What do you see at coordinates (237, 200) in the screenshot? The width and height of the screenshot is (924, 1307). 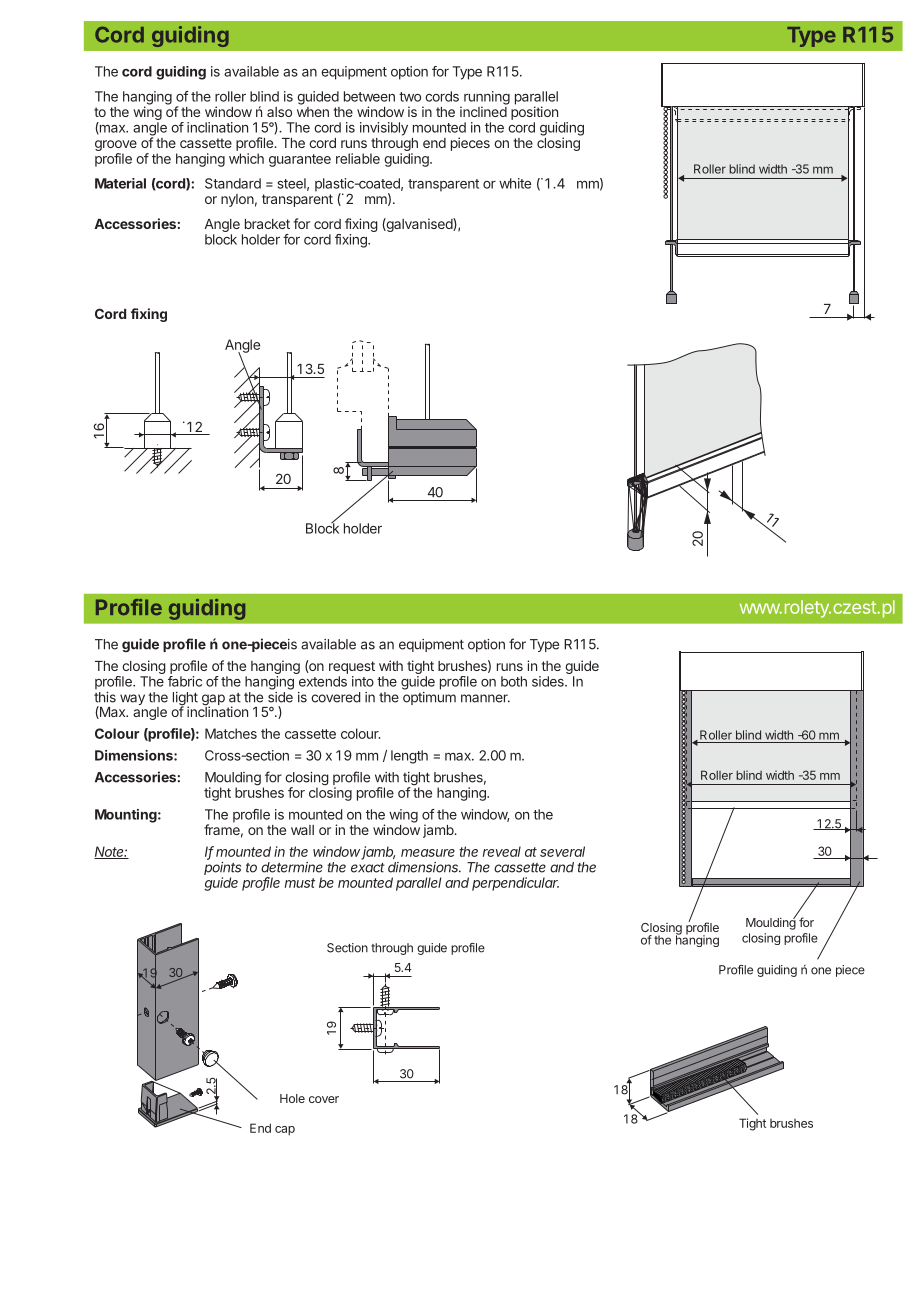 I see `nylon` at bounding box center [237, 200].
